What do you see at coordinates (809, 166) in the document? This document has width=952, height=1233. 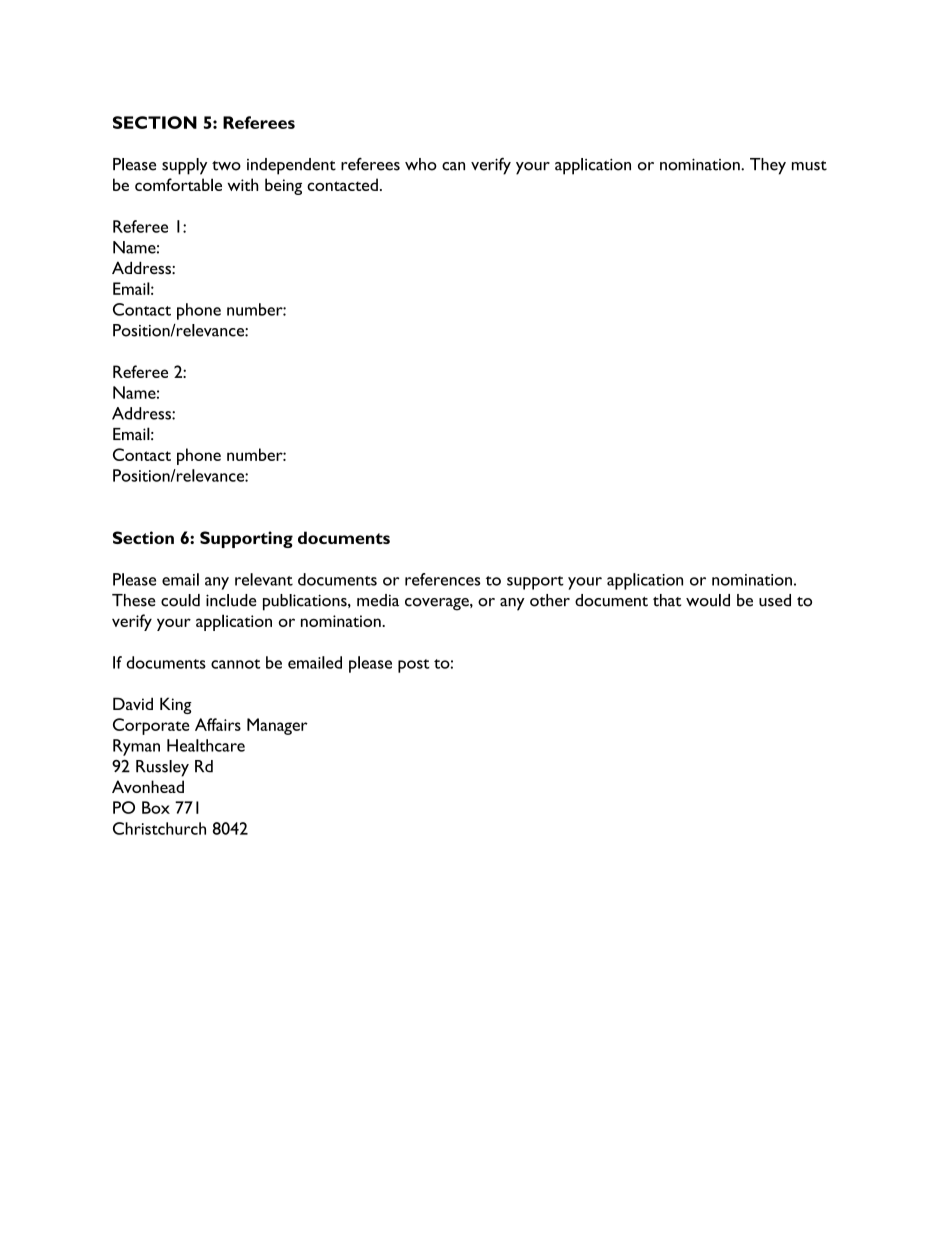 I see `must` at bounding box center [809, 166].
